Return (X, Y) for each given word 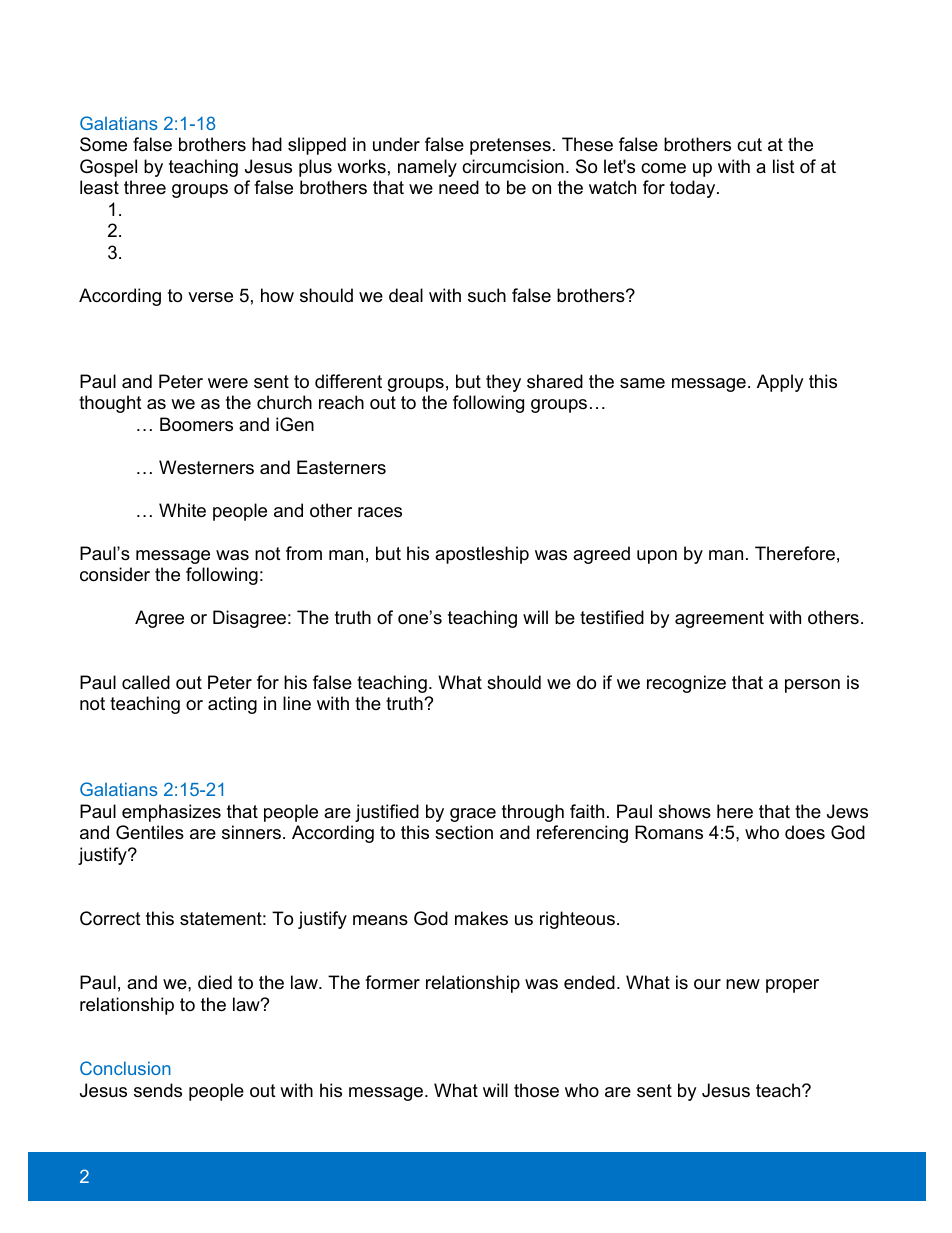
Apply (780, 383)
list (784, 166)
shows (685, 811)
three (145, 187)
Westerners (206, 467)
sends (158, 1090)
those (536, 1090)
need (459, 187)
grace (473, 815)
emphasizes (171, 813)
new (743, 984)
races (380, 512)
